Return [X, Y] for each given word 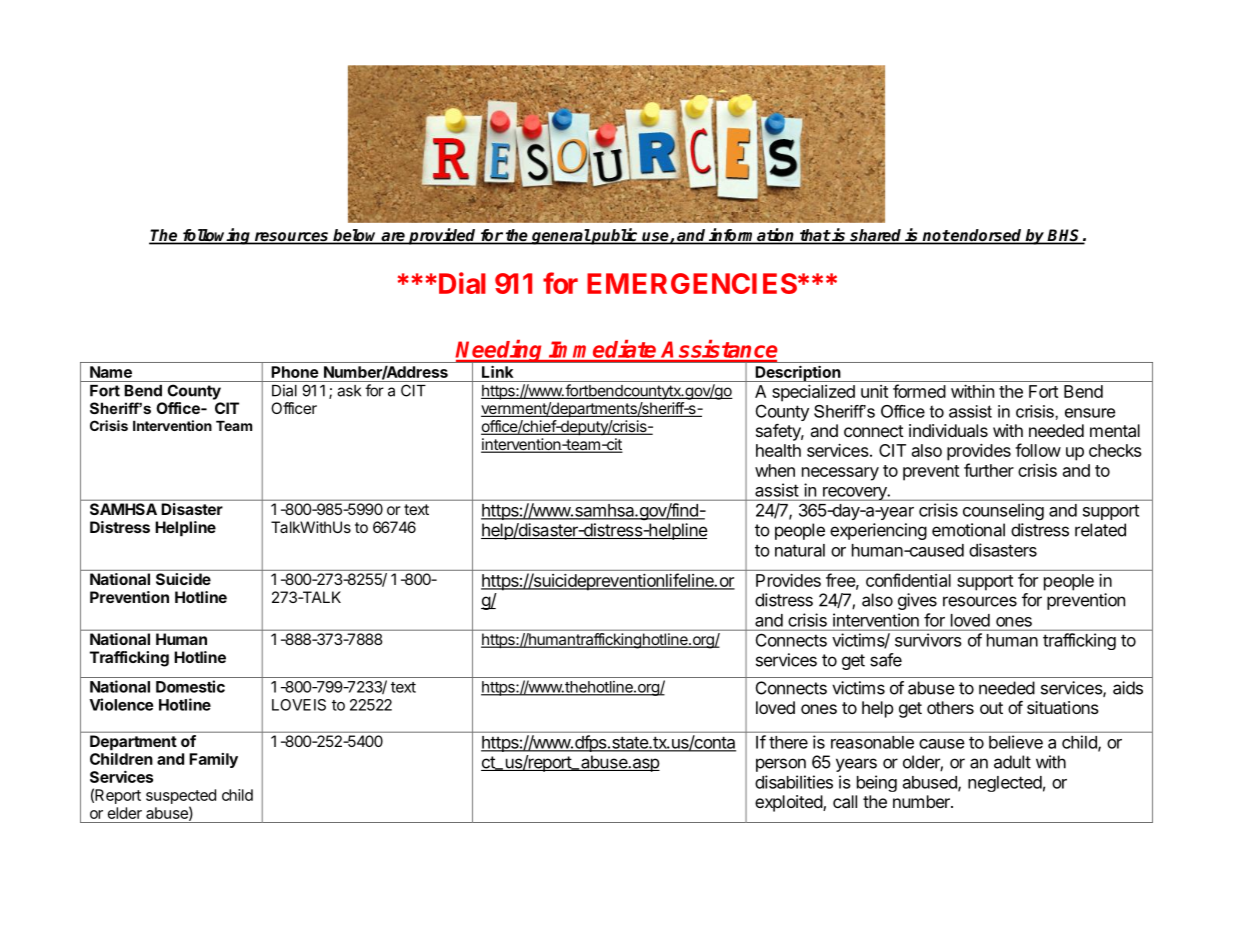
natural [800, 550]
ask [349, 391]
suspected [181, 796]
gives [917, 601]
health [778, 450]
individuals [948, 430]
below [356, 236]
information [752, 236]
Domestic [190, 686]
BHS [1064, 236]
